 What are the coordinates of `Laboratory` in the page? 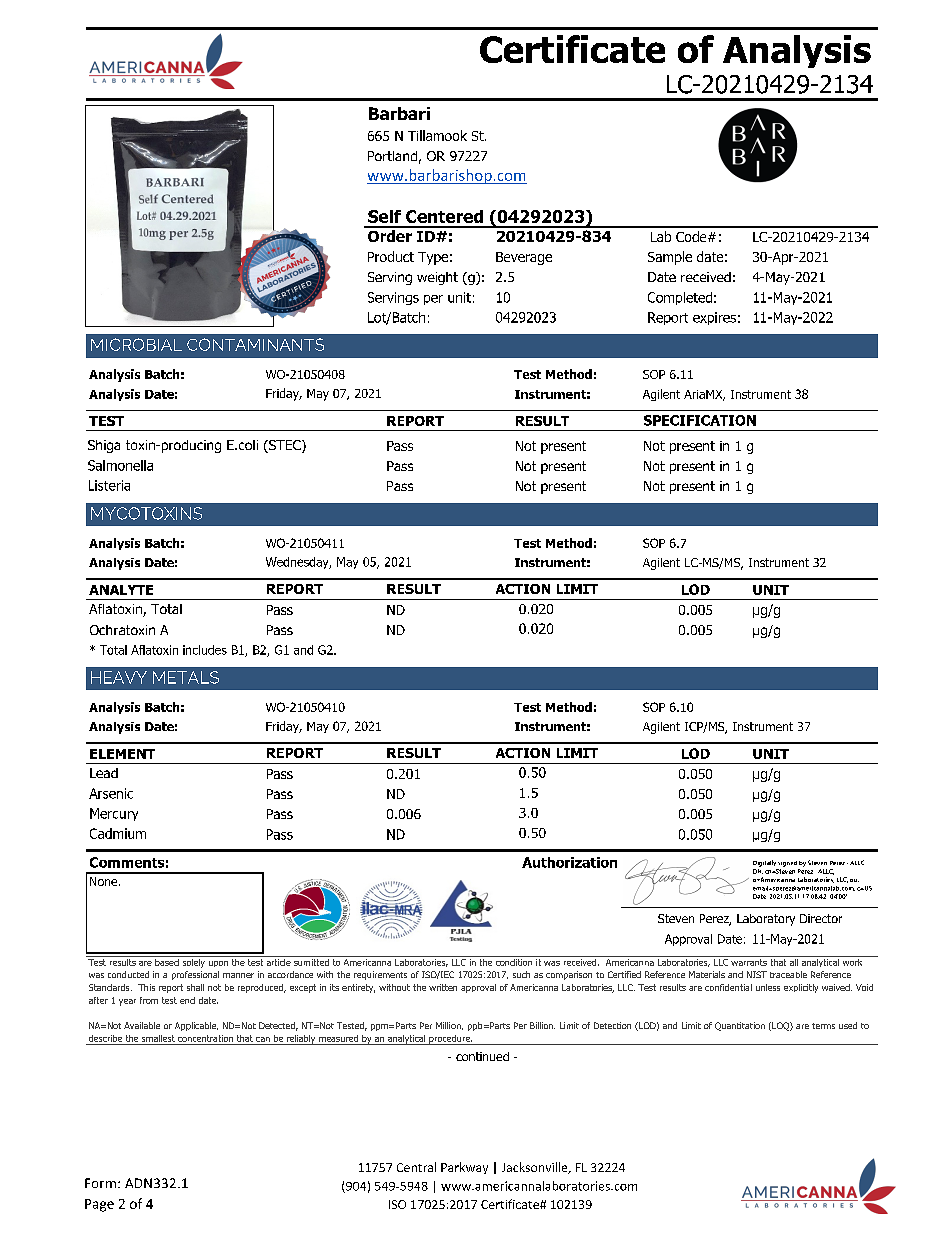 It's located at (766, 920).
